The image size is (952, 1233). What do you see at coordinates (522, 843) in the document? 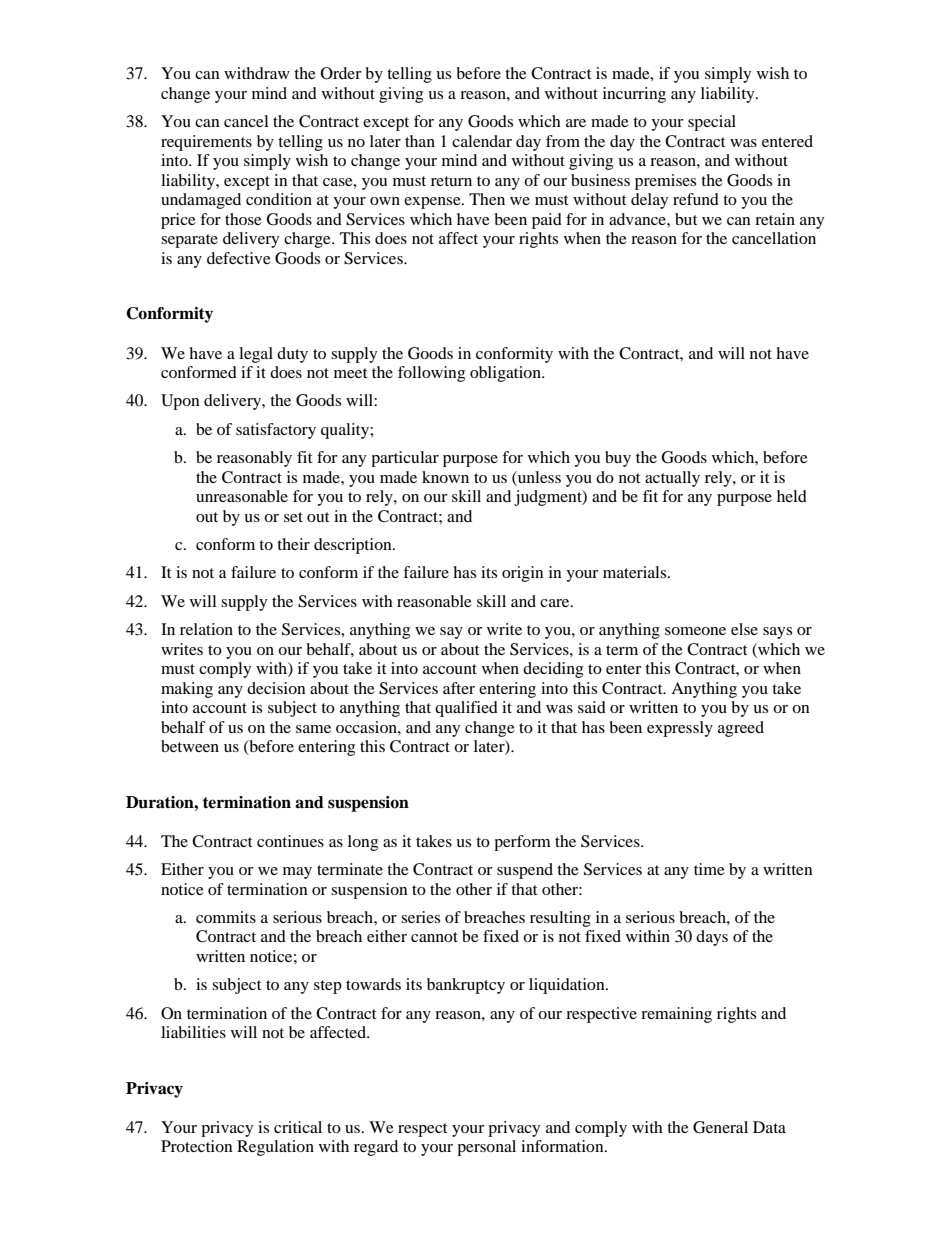
I see `perform` at bounding box center [522, 843].
